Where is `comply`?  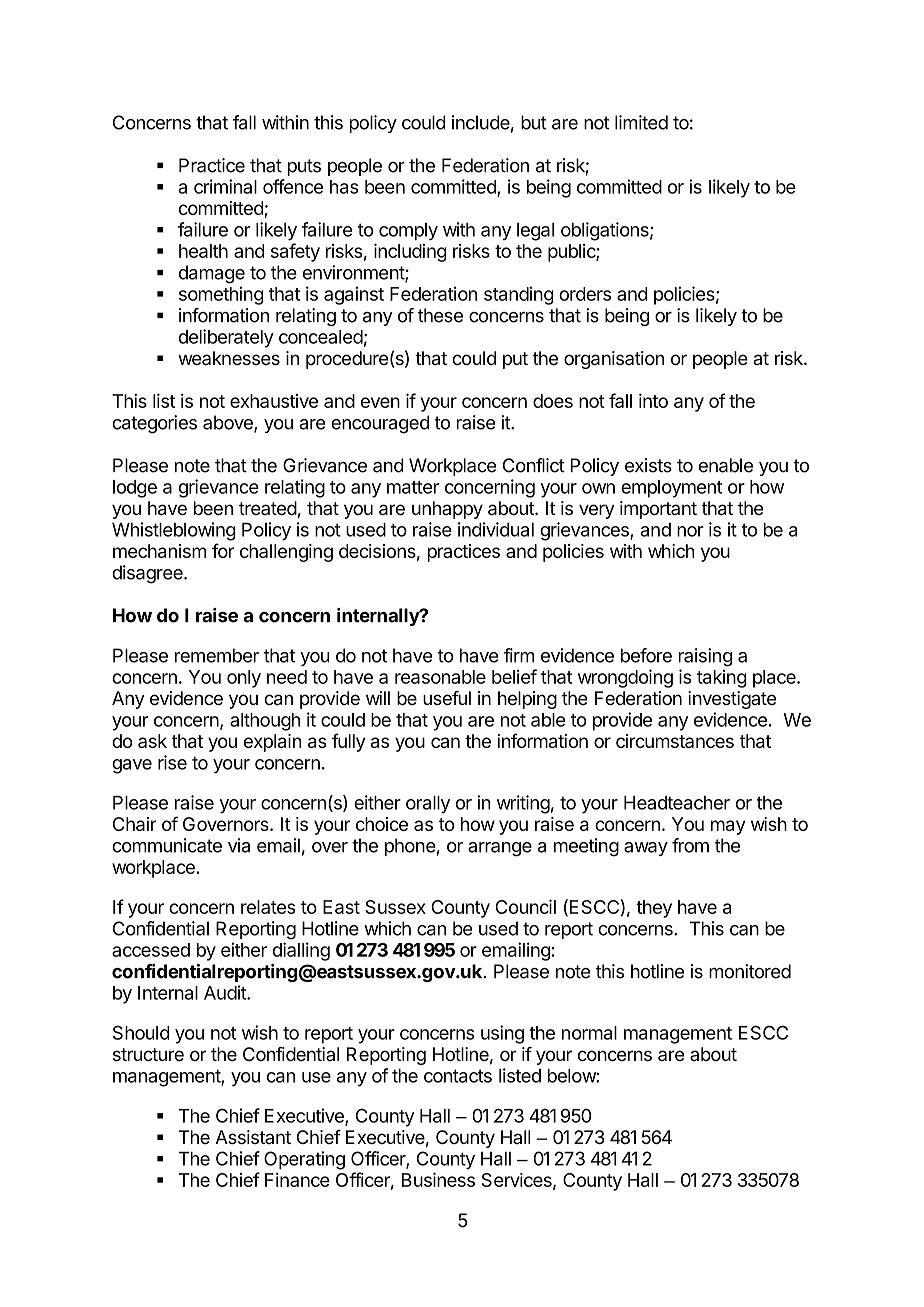
comply is located at coordinates (408, 232).
